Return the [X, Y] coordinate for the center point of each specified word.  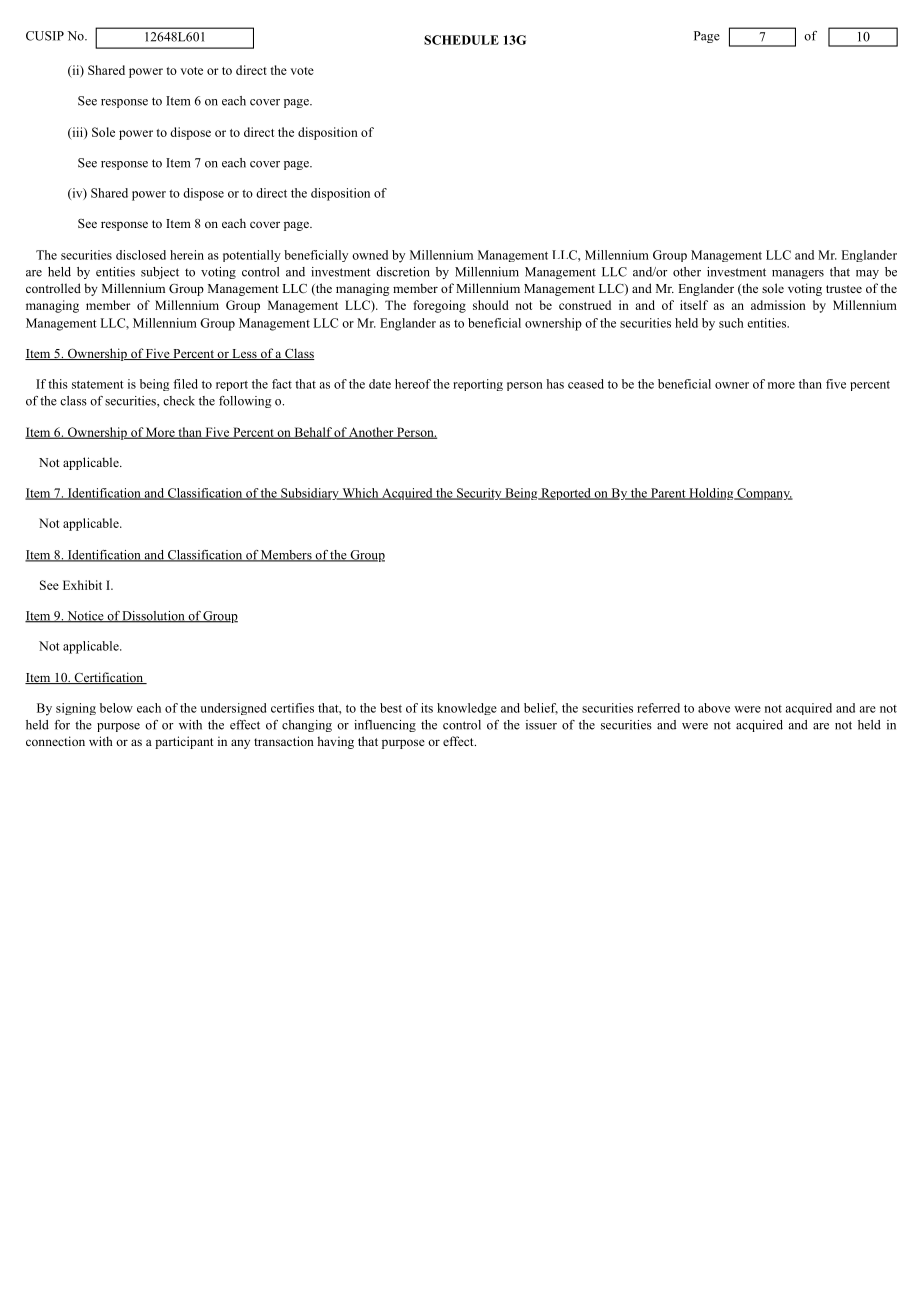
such [731, 323]
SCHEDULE [461, 40]
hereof [413, 384]
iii [77, 133]
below [116, 708]
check [179, 401]
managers [798, 274]
